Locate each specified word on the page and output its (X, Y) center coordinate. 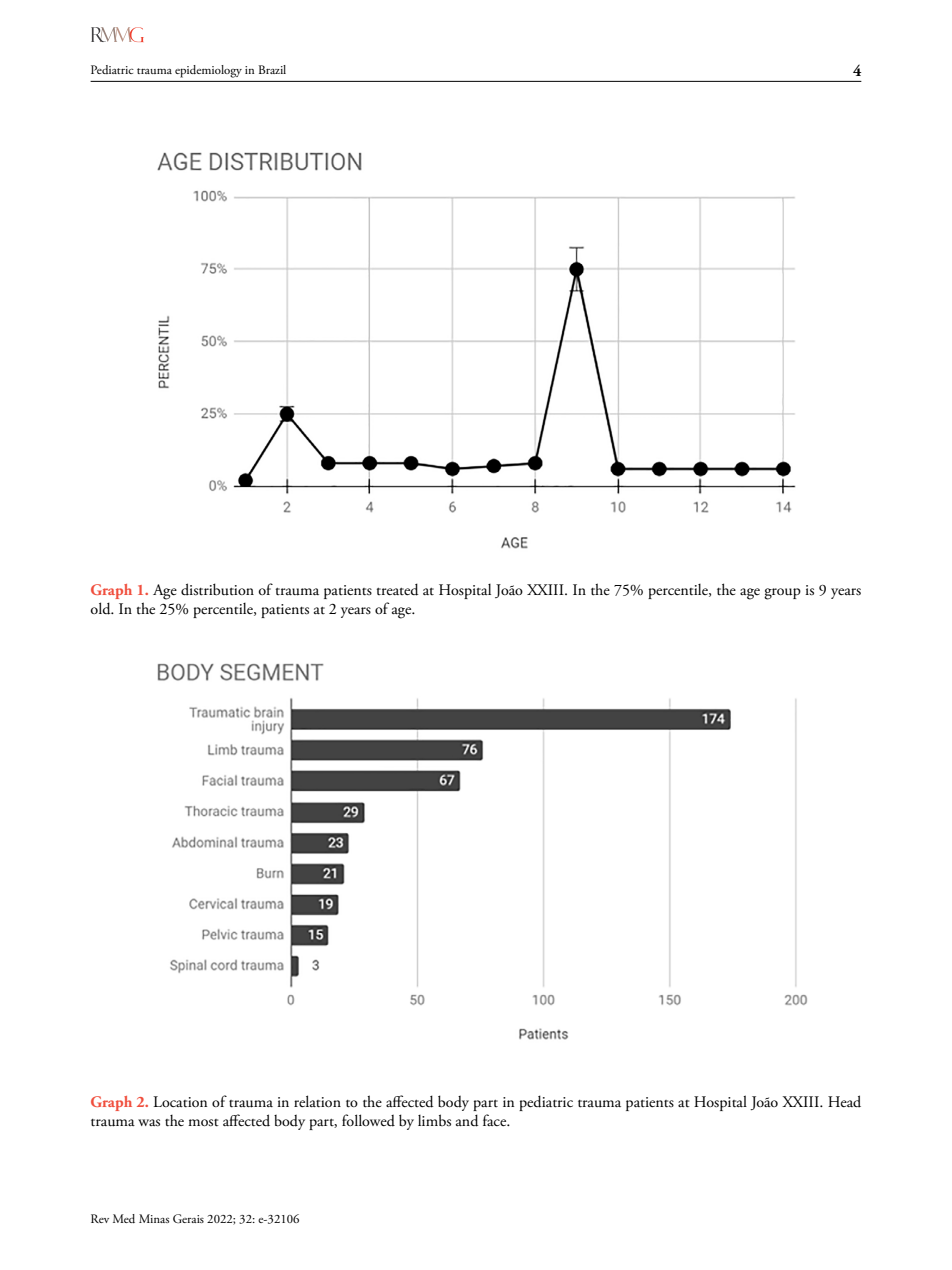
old (102, 608)
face (496, 1120)
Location (180, 1102)
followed (368, 1120)
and (467, 1120)
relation (317, 1101)
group (782, 594)
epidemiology (208, 71)
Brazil (272, 69)
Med (124, 1218)
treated (397, 589)
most (203, 1123)
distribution (217, 589)
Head (844, 1101)
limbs (434, 1120)
